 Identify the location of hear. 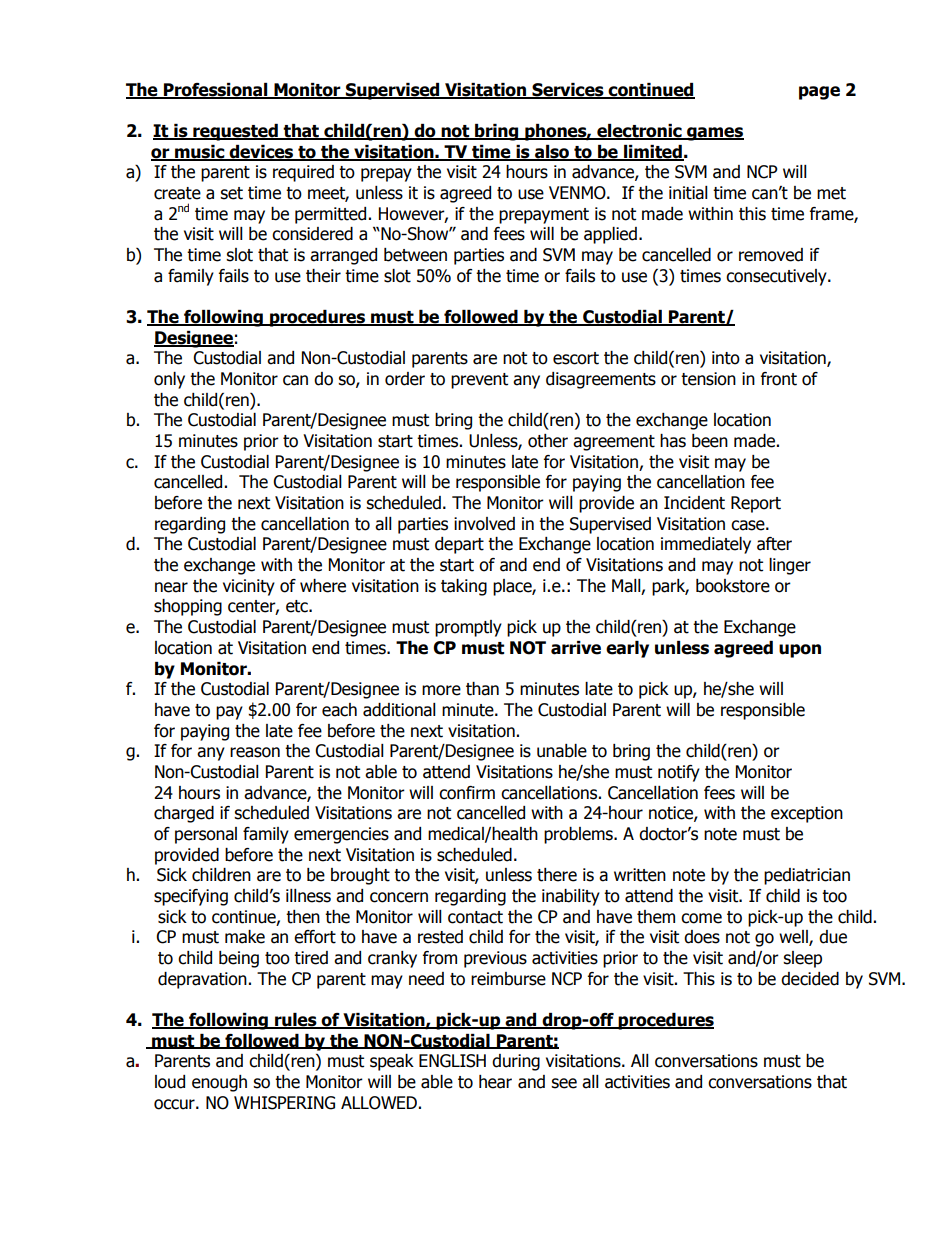
(495, 1082).
